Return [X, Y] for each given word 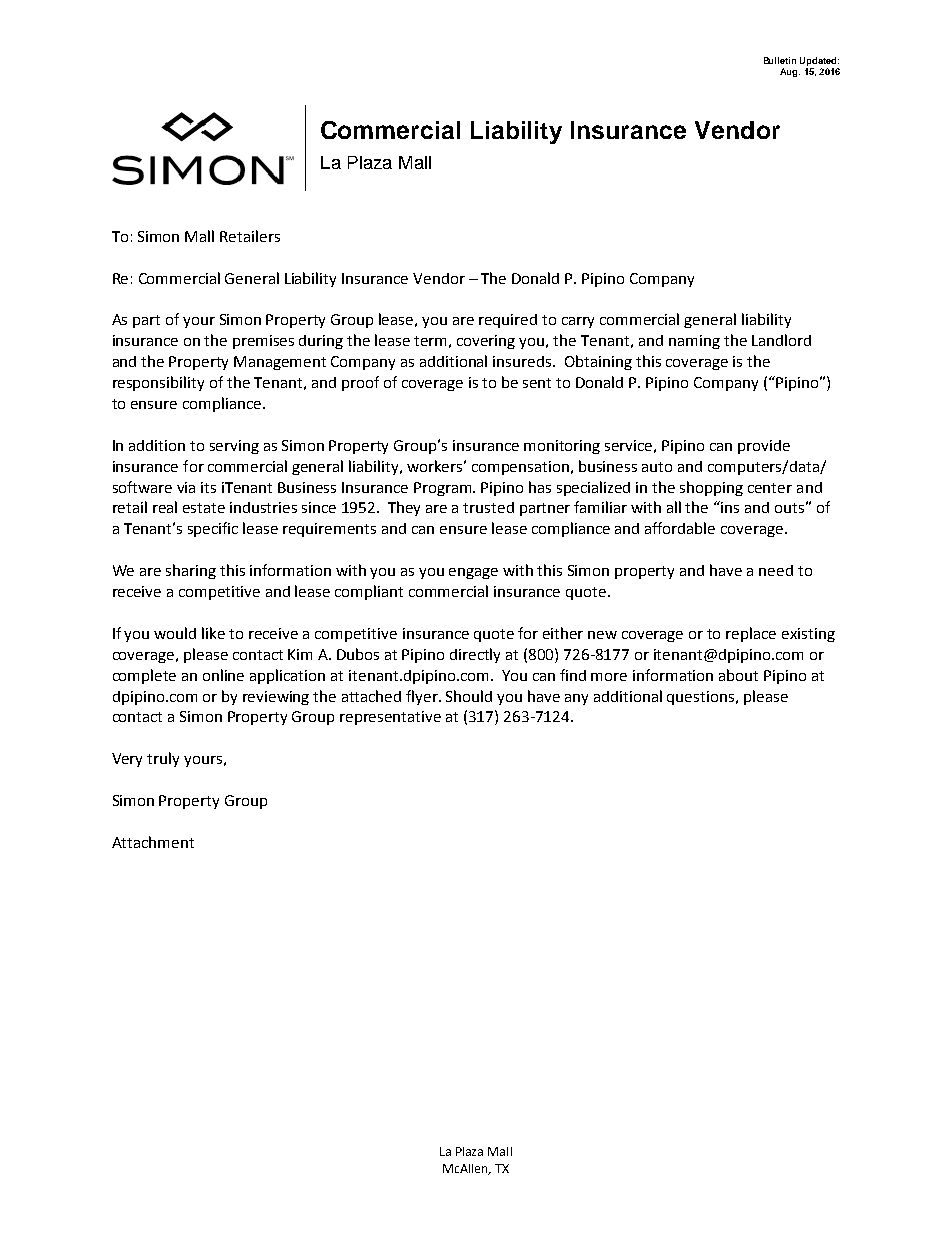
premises [263, 342]
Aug [790, 72]
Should [469, 696]
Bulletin [780, 60]
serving [234, 447]
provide [764, 447]
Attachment [153, 842]
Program [444, 489]
